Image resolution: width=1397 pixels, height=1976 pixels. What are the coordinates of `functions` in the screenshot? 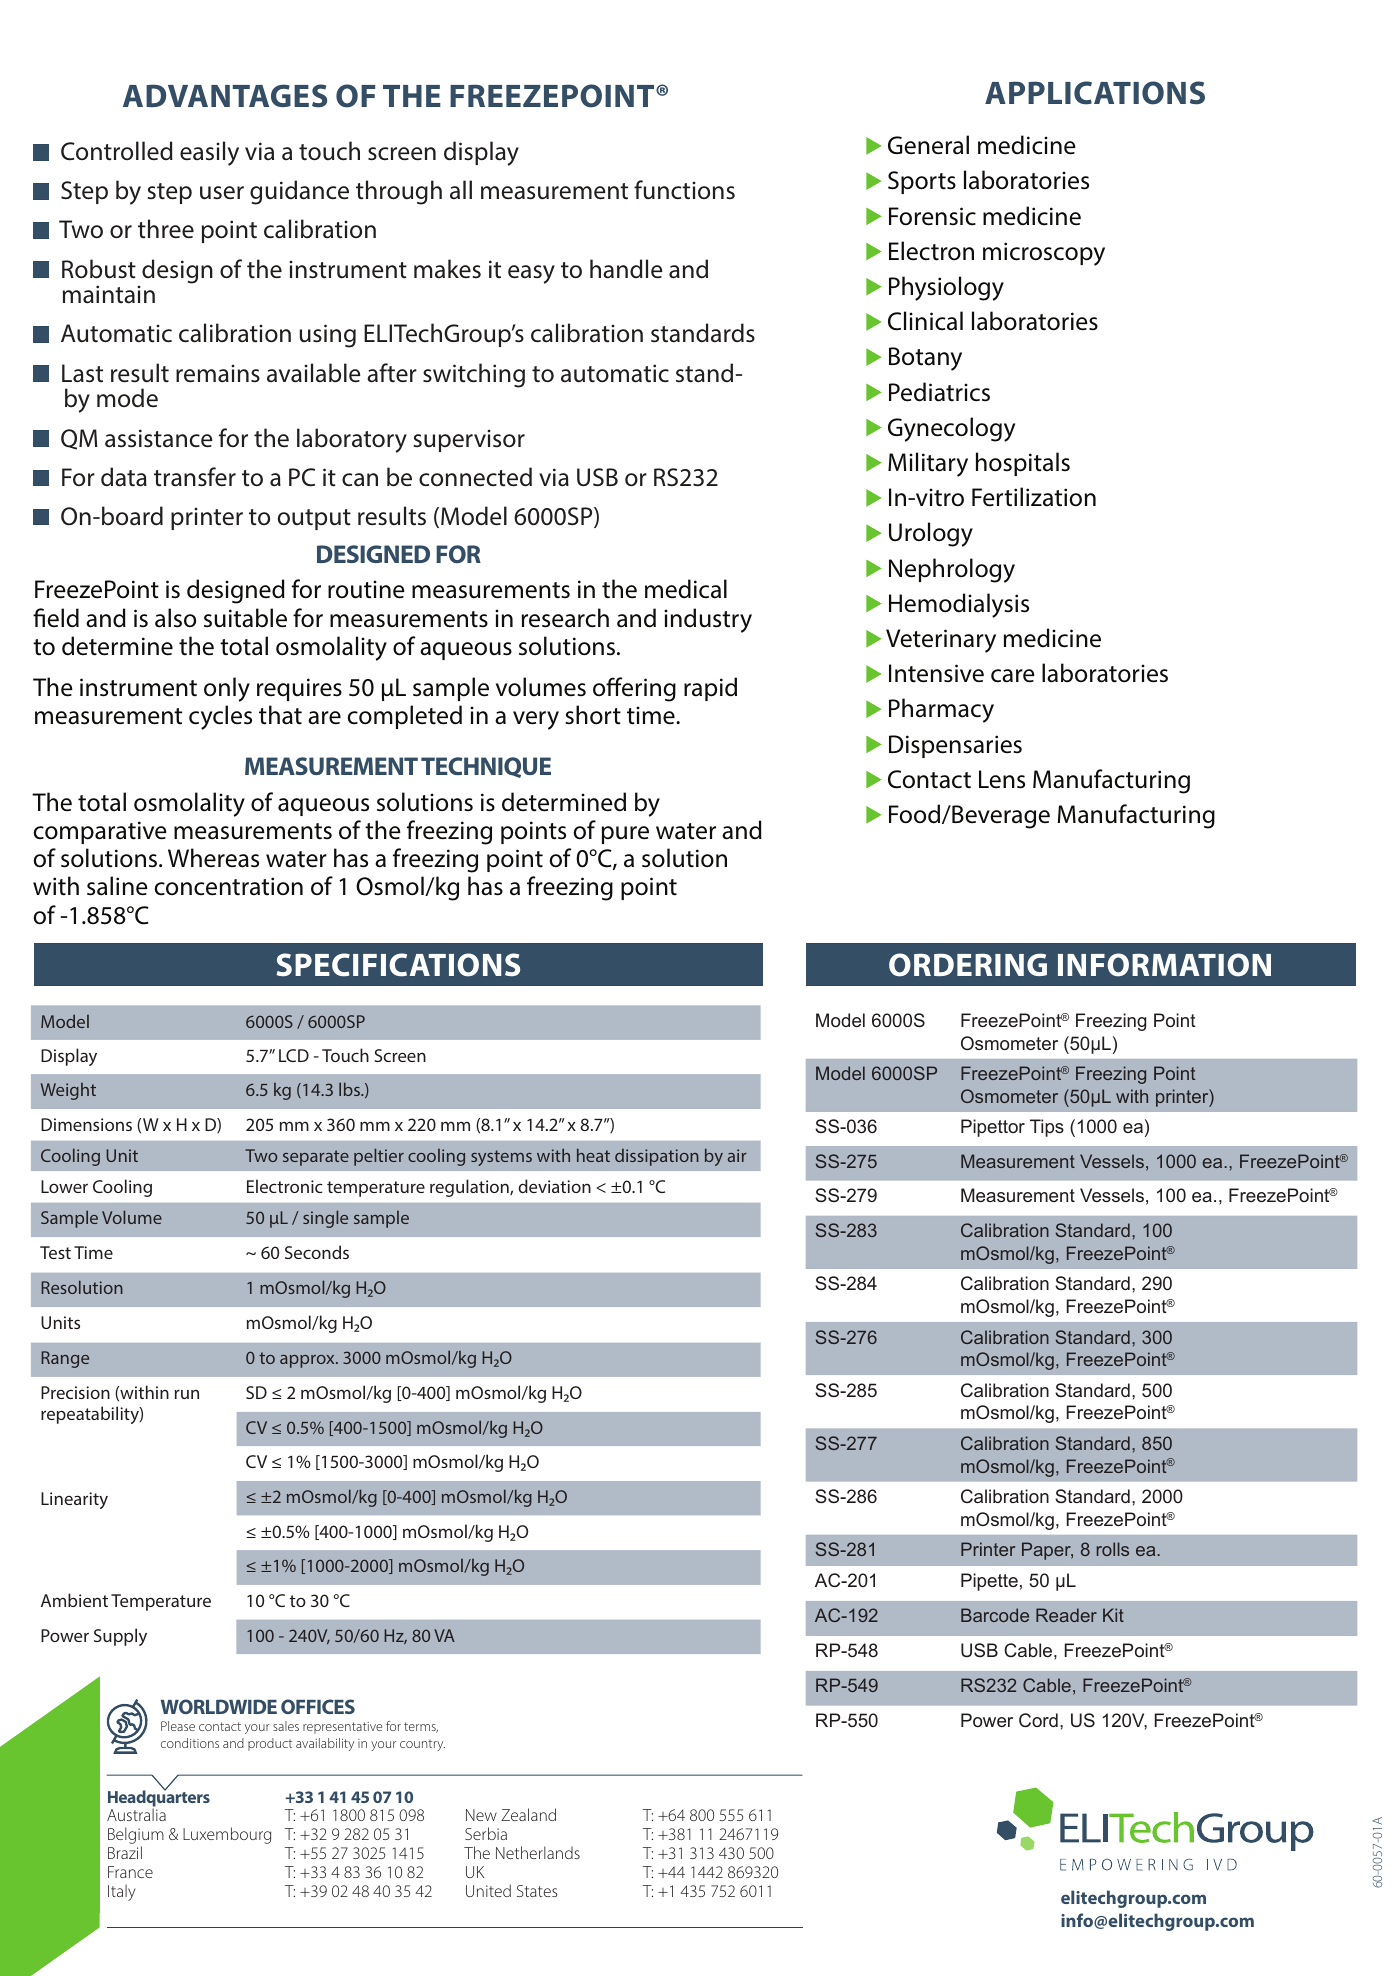 It's located at (684, 190).
